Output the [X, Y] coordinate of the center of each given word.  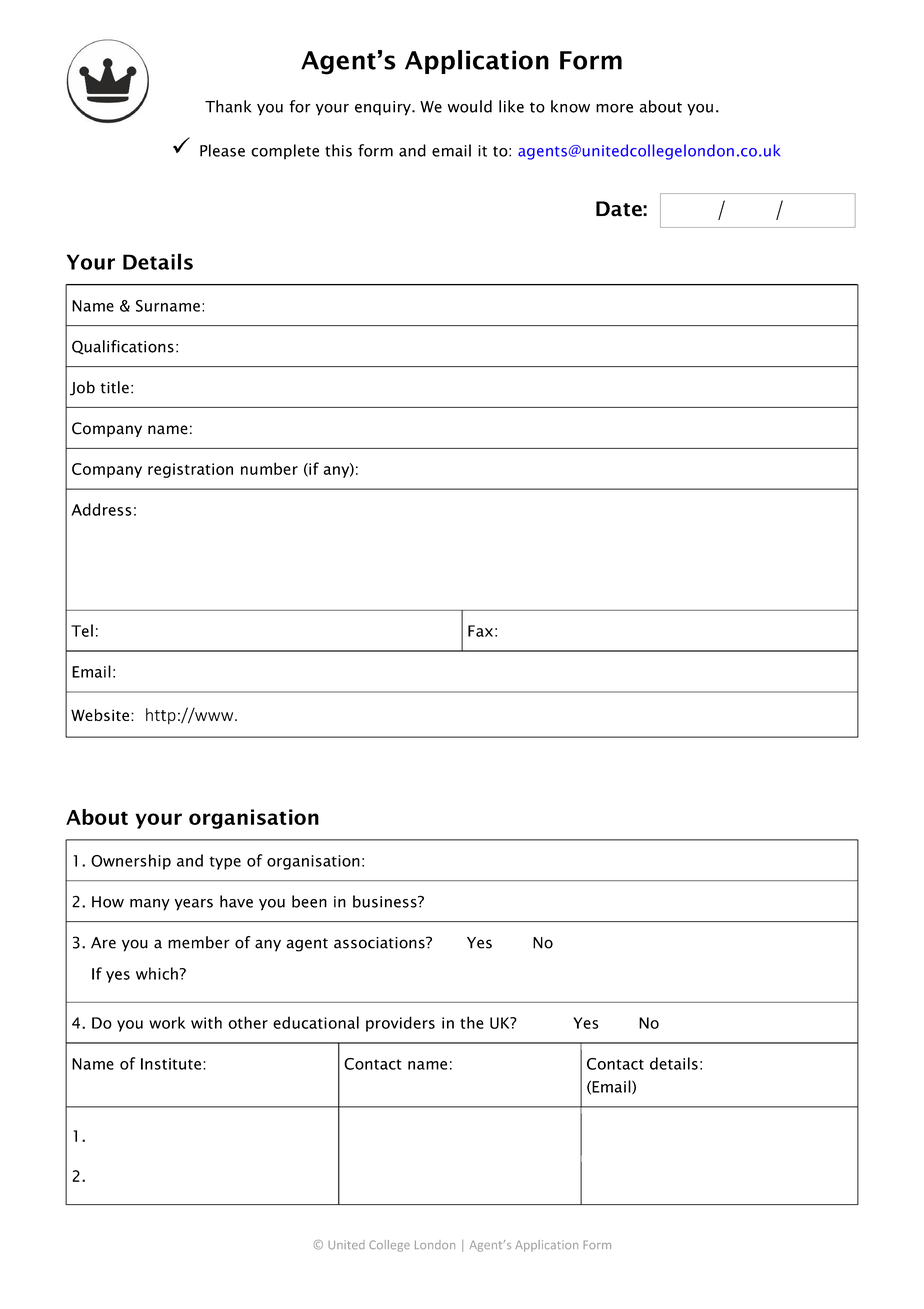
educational [316, 1022]
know [570, 106]
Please [222, 150]
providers [400, 1024]
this [338, 150]
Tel [82, 630]
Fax [480, 631]
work [167, 1022]
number [269, 468]
